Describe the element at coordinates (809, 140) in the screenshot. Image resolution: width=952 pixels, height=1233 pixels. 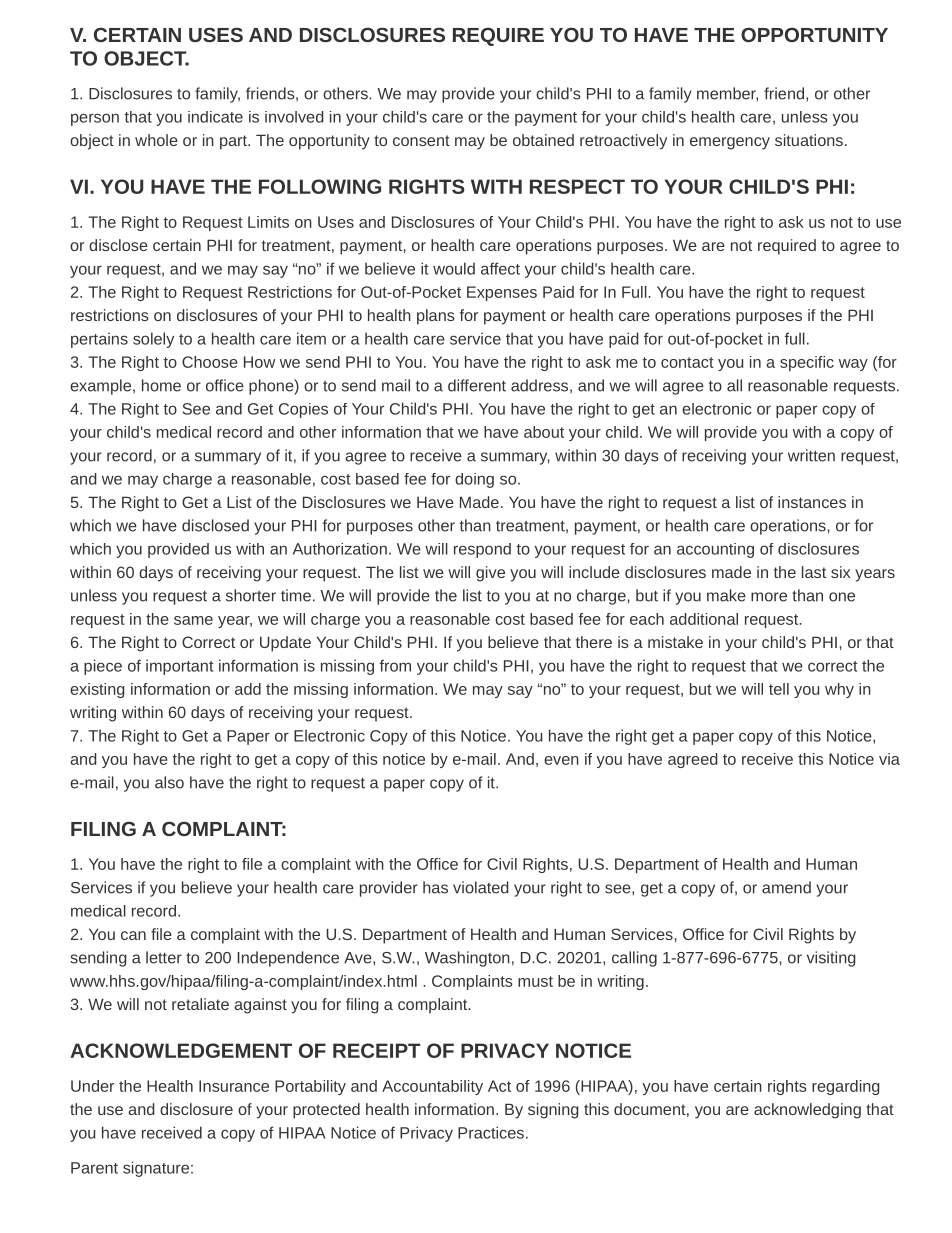
I see `situations` at that location.
